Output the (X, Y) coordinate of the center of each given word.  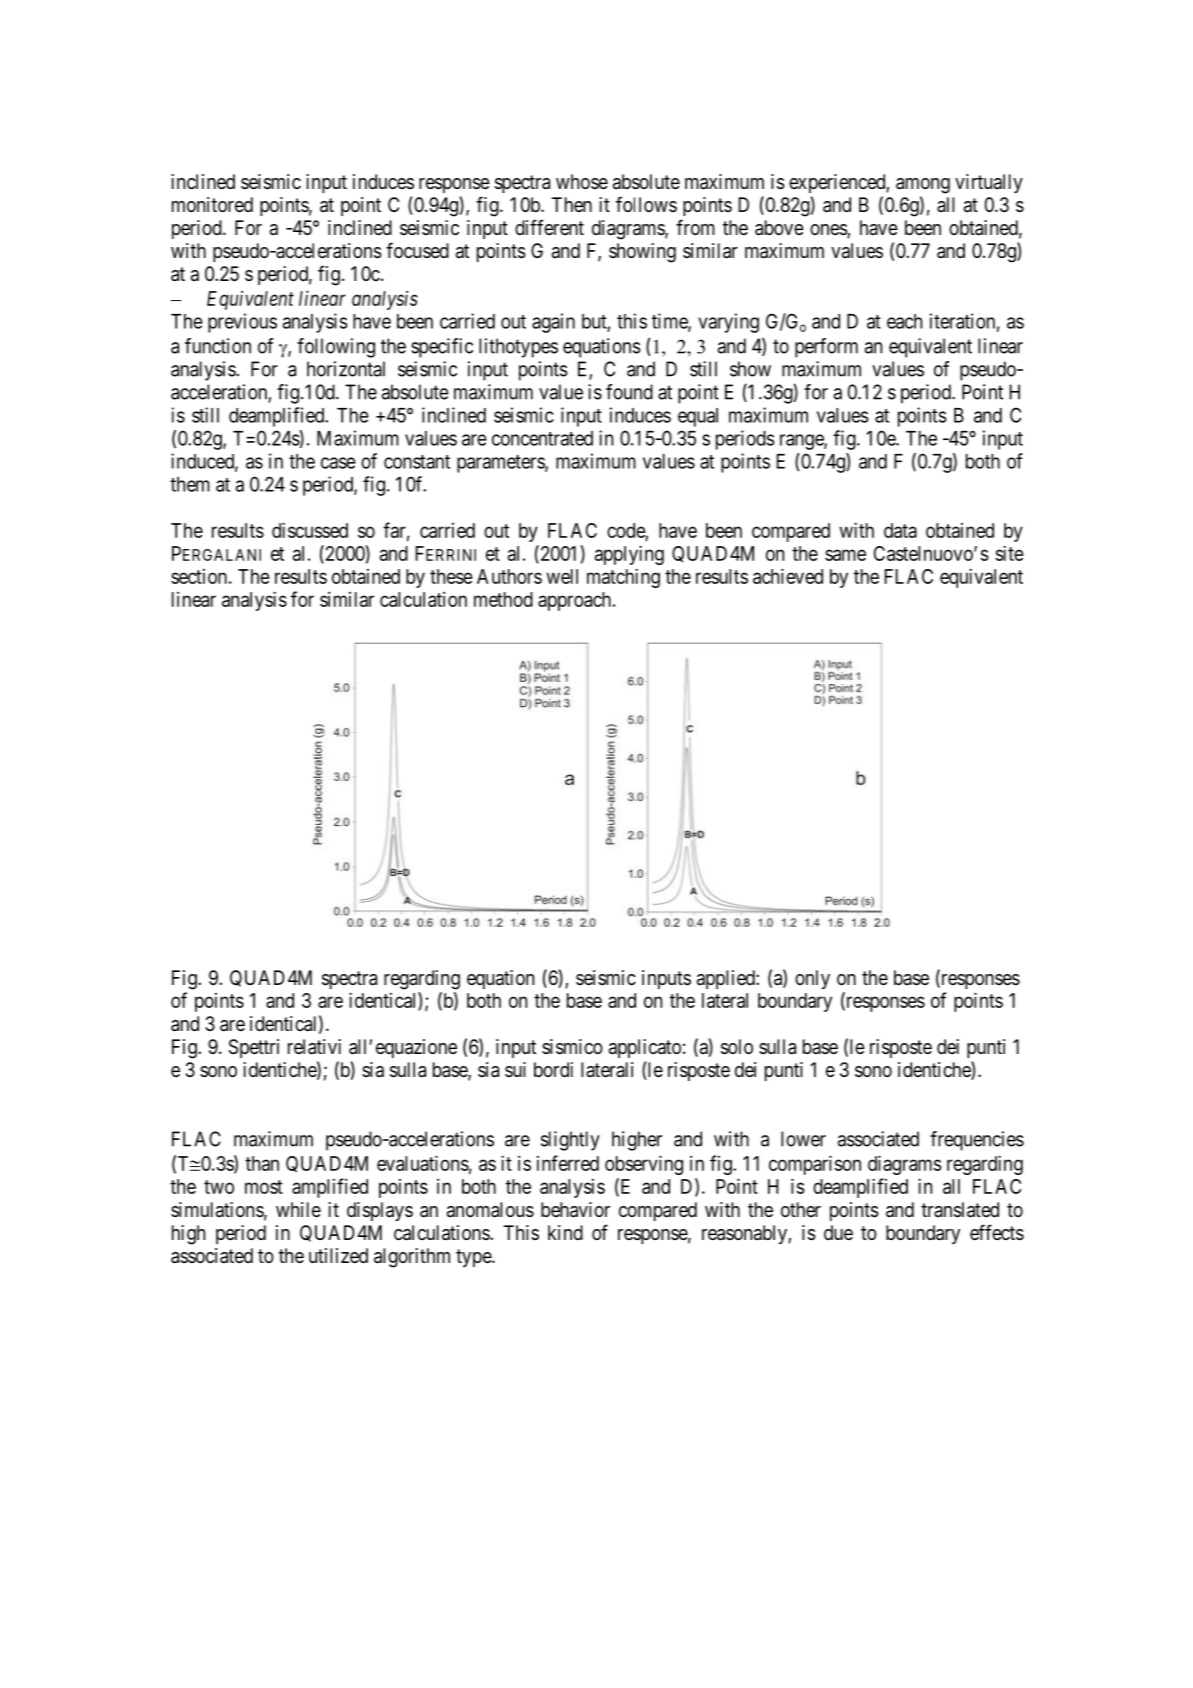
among (923, 186)
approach (576, 601)
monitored (212, 205)
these (451, 576)
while (298, 1210)
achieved (788, 576)
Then (572, 204)
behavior (575, 1210)
